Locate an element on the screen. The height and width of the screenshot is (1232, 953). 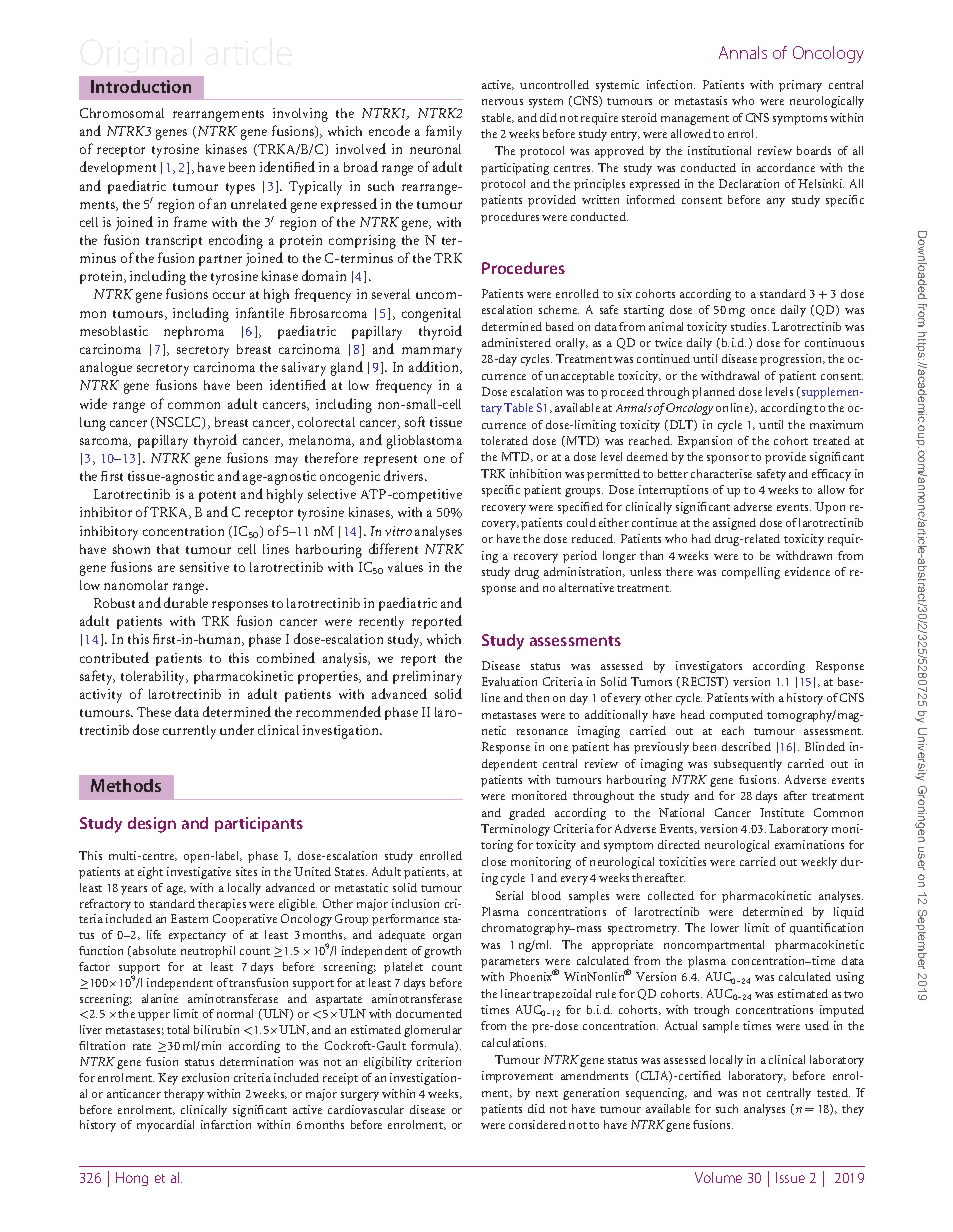
preliminary is located at coordinates (427, 678).
